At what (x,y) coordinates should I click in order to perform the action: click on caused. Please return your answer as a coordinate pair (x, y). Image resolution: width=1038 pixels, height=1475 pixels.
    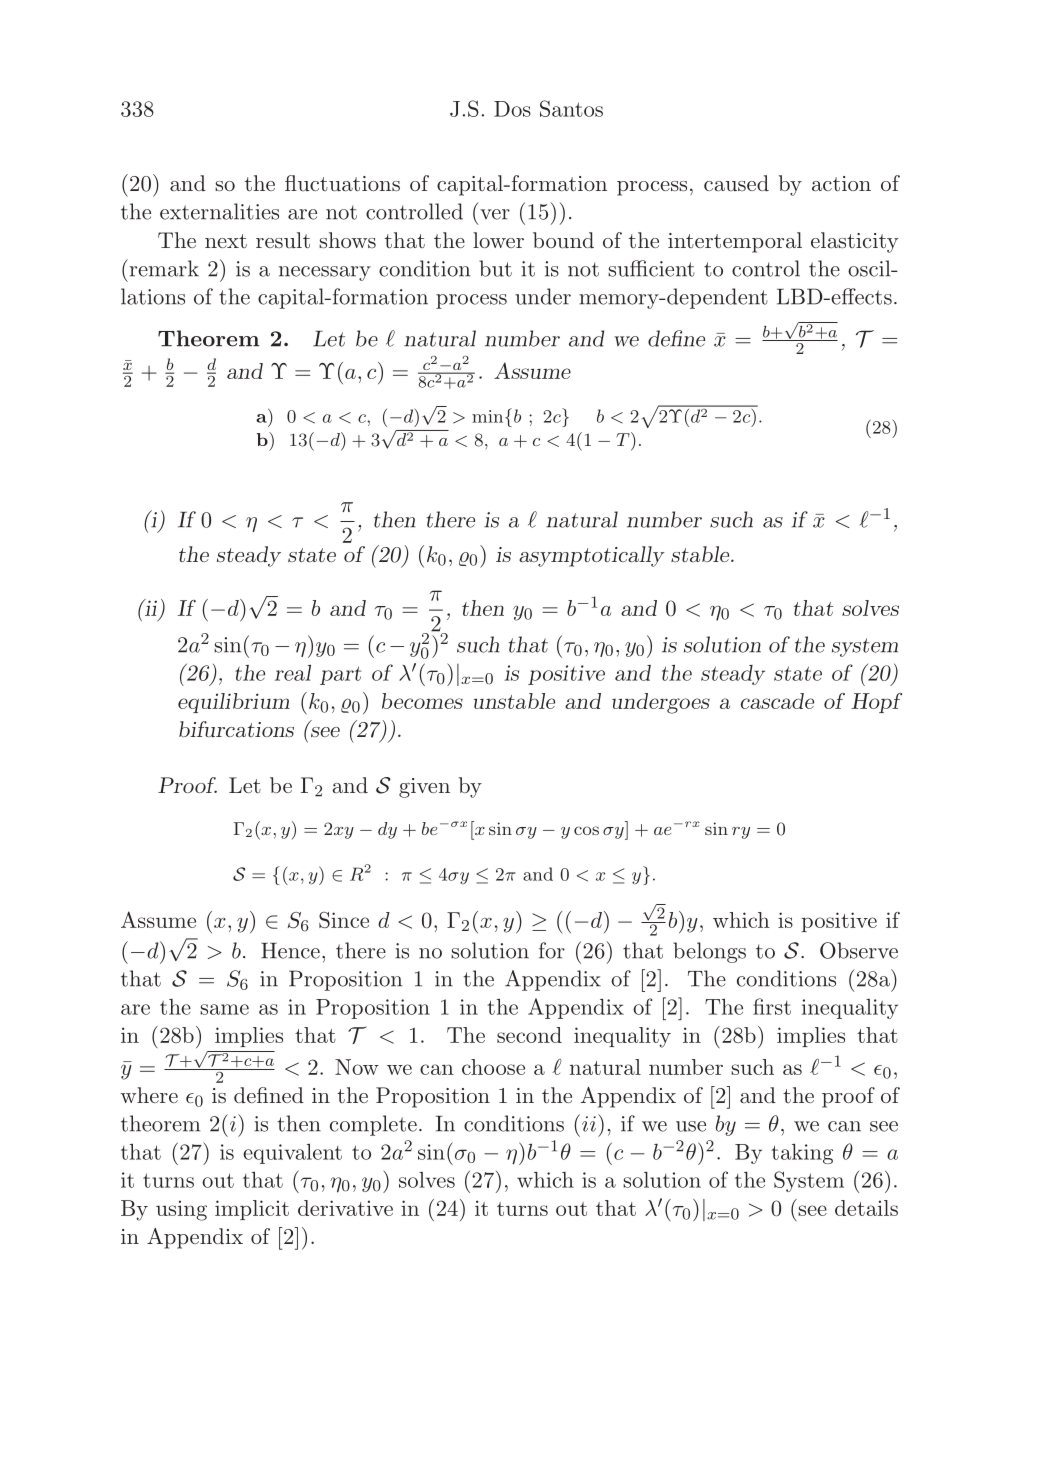
    Looking at the image, I should click on (736, 183).
